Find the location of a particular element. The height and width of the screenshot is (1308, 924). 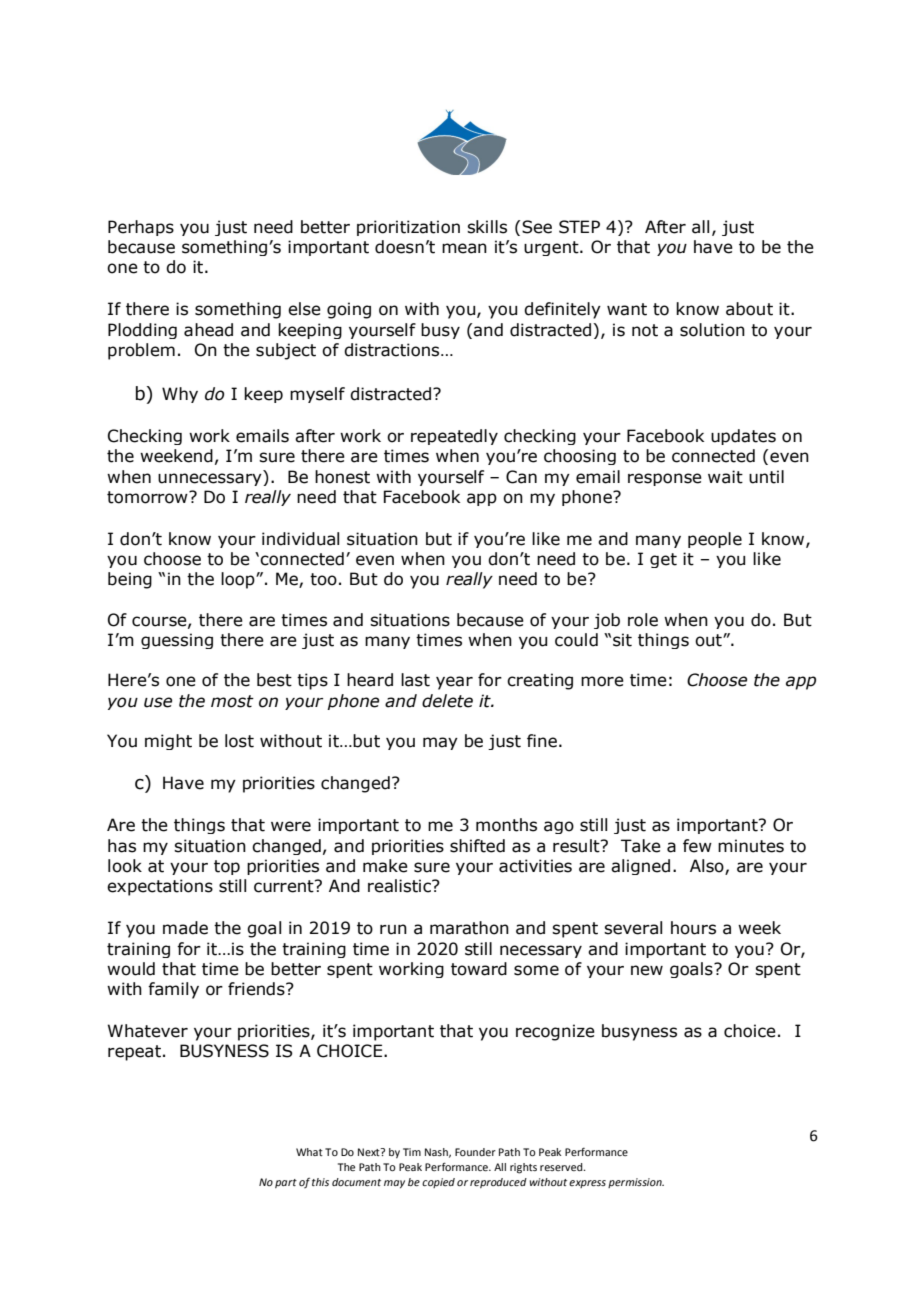

Can is located at coordinates (521, 477).
